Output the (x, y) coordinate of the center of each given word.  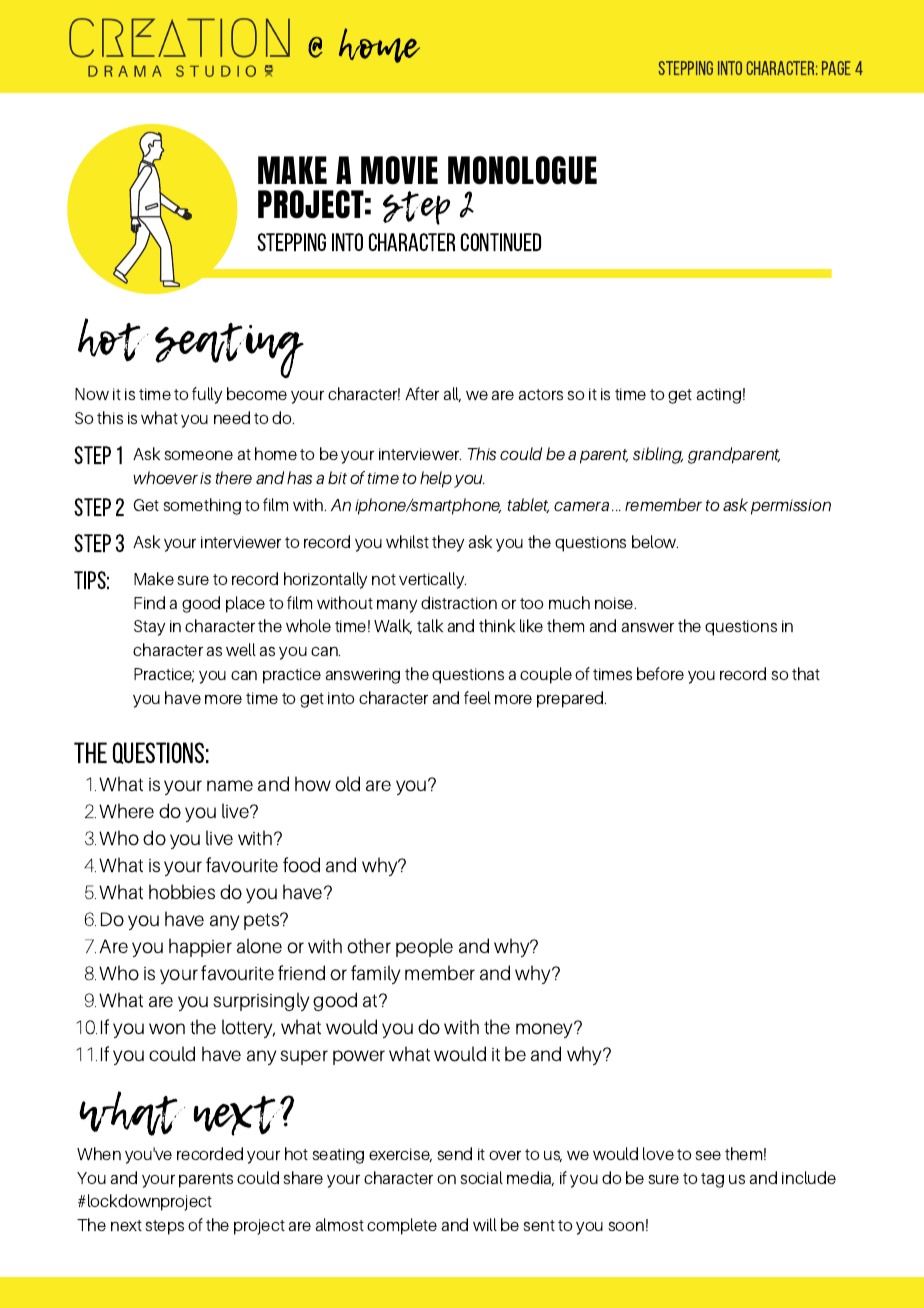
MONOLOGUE (522, 170)
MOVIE (399, 170)
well (241, 649)
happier (200, 947)
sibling (658, 455)
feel (477, 697)
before (660, 673)
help (436, 479)
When (99, 1153)
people (424, 947)
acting (718, 396)
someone (198, 455)
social (481, 1177)
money (546, 1030)
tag (712, 1180)
